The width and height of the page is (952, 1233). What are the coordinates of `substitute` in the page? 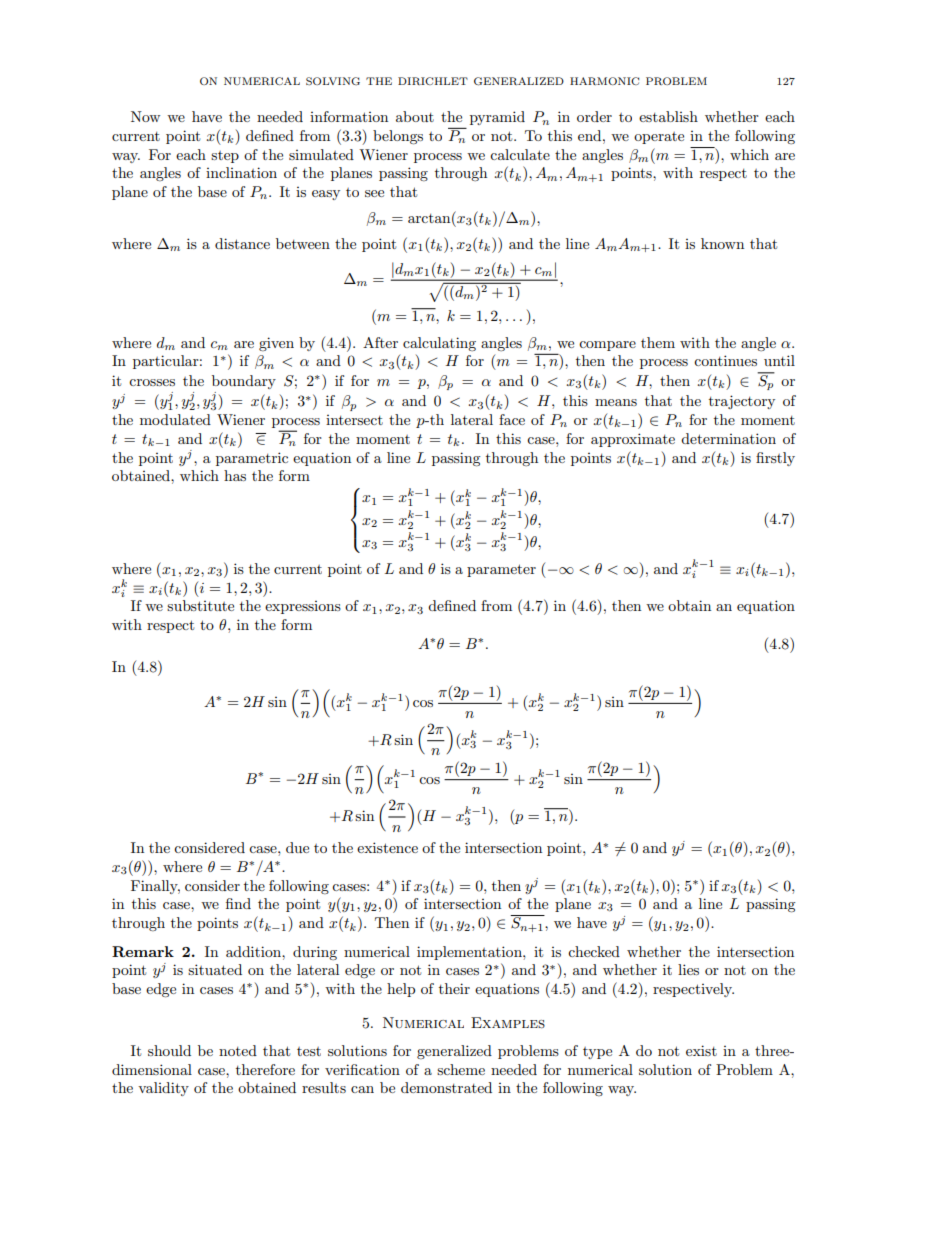 It's located at (200, 605).
